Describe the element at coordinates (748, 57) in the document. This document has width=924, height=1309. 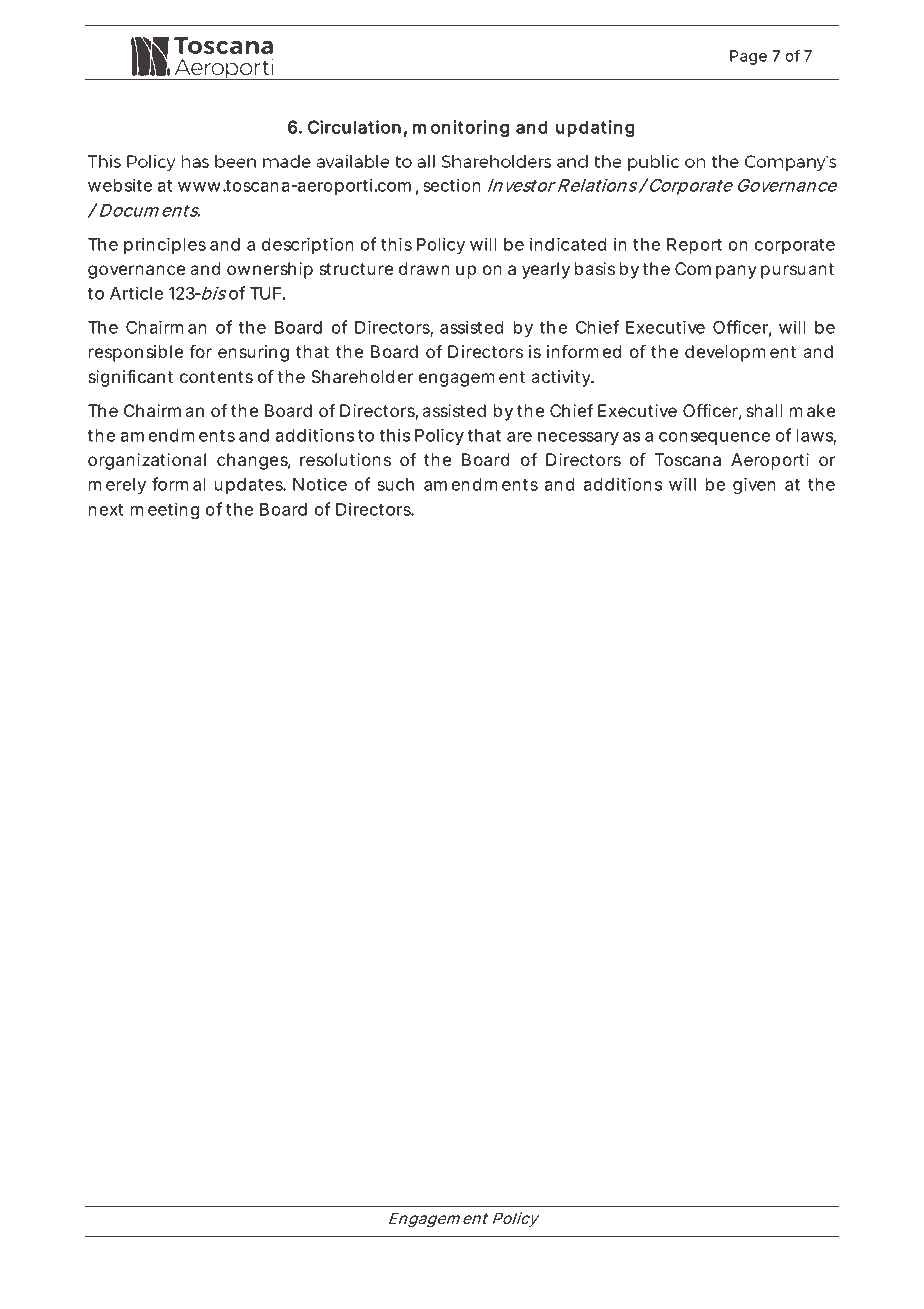
I see `Page` at that location.
